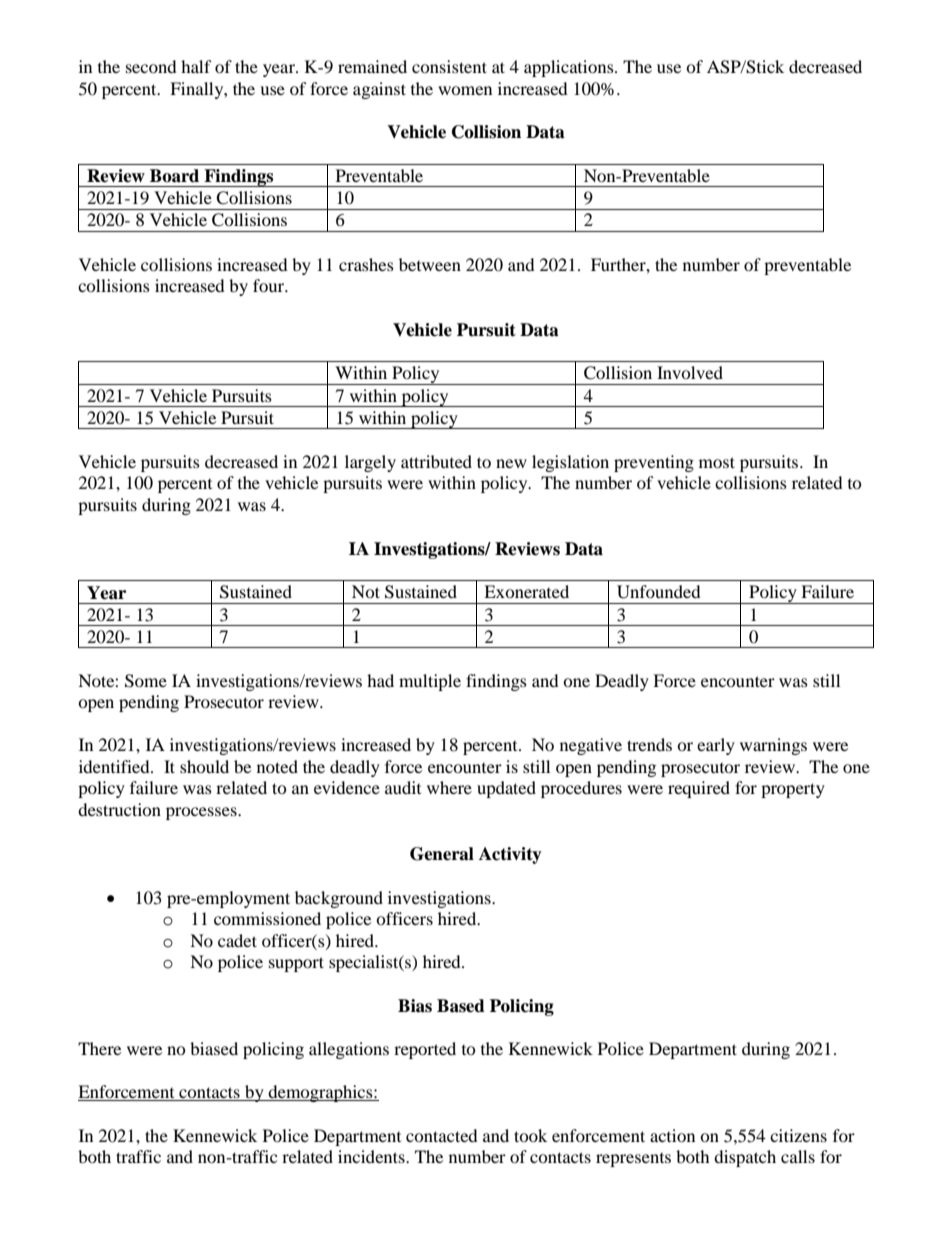 The height and width of the screenshot is (1233, 952). Describe the element at coordinates (672, 1135) in the screenshot. I see `action` at that location.
